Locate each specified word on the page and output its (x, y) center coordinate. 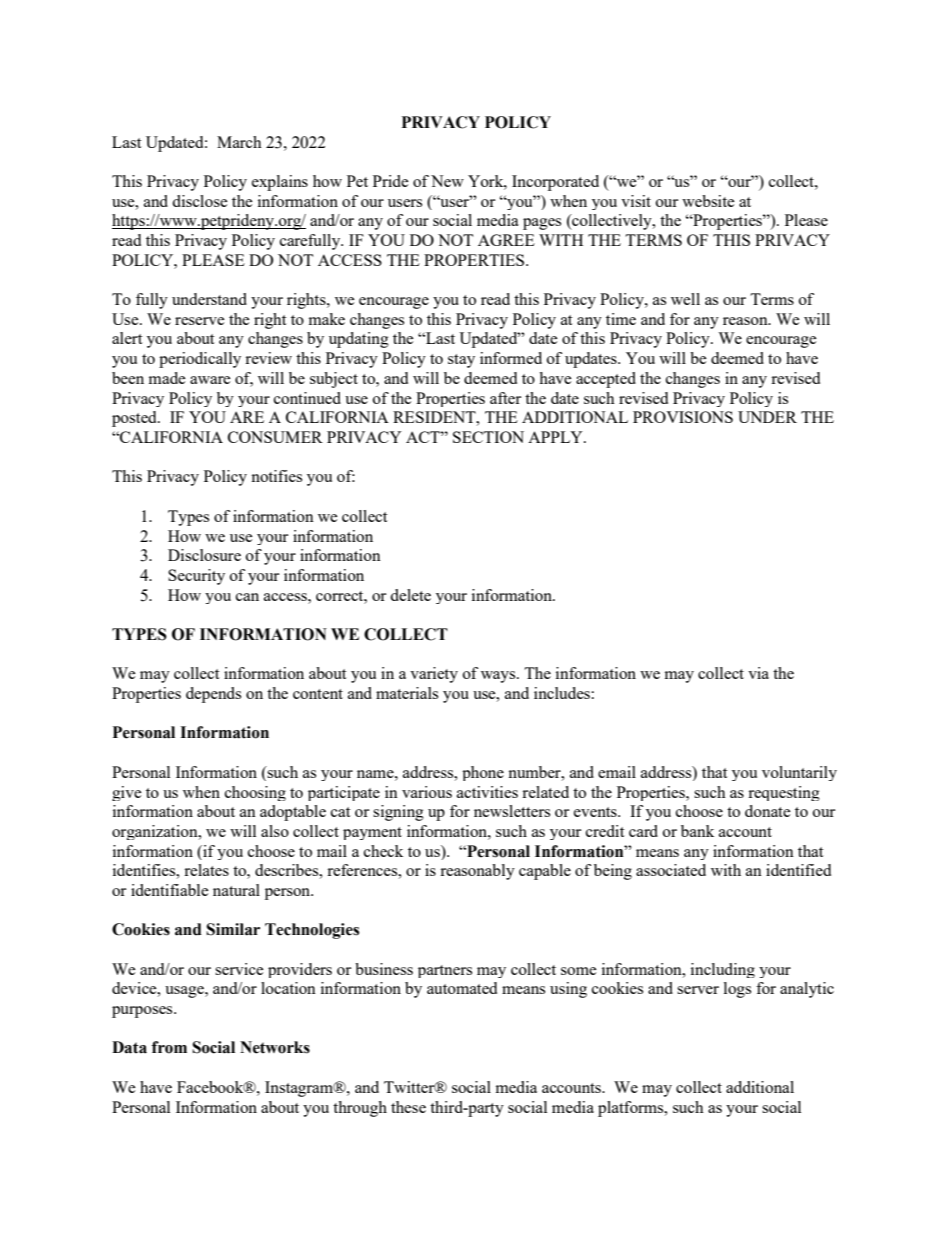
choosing (255, 793)
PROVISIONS (683, 417)
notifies (276, 476)
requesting (784, 793)
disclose (200, 201)
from (169, 1047)
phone (483, 773)
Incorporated (555, 183)
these (408, 1107)
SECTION (488, 437)
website (708, 201)
